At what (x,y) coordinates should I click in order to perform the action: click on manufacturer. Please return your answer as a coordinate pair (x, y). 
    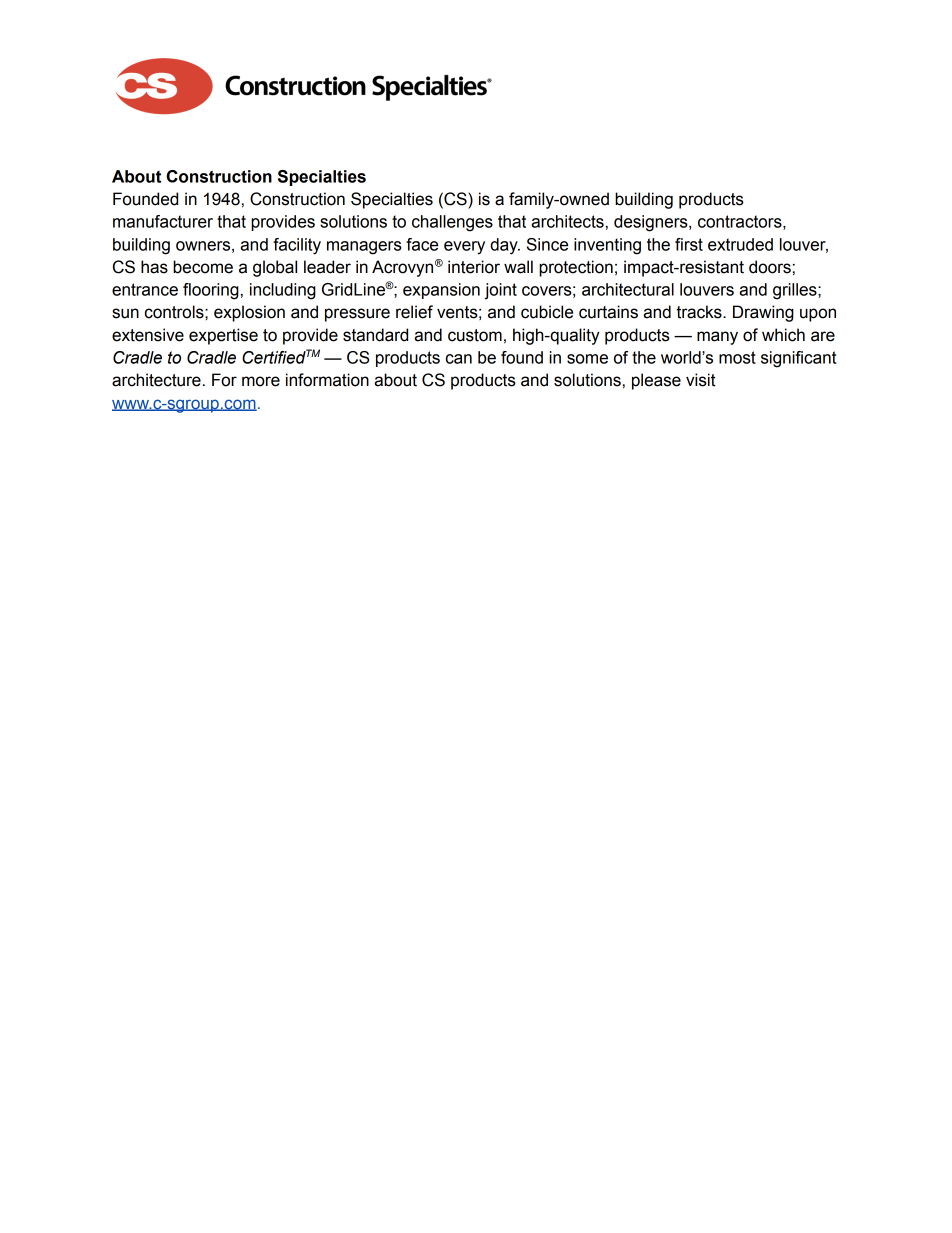
    Looking at the image, I should click on (163, 221).
